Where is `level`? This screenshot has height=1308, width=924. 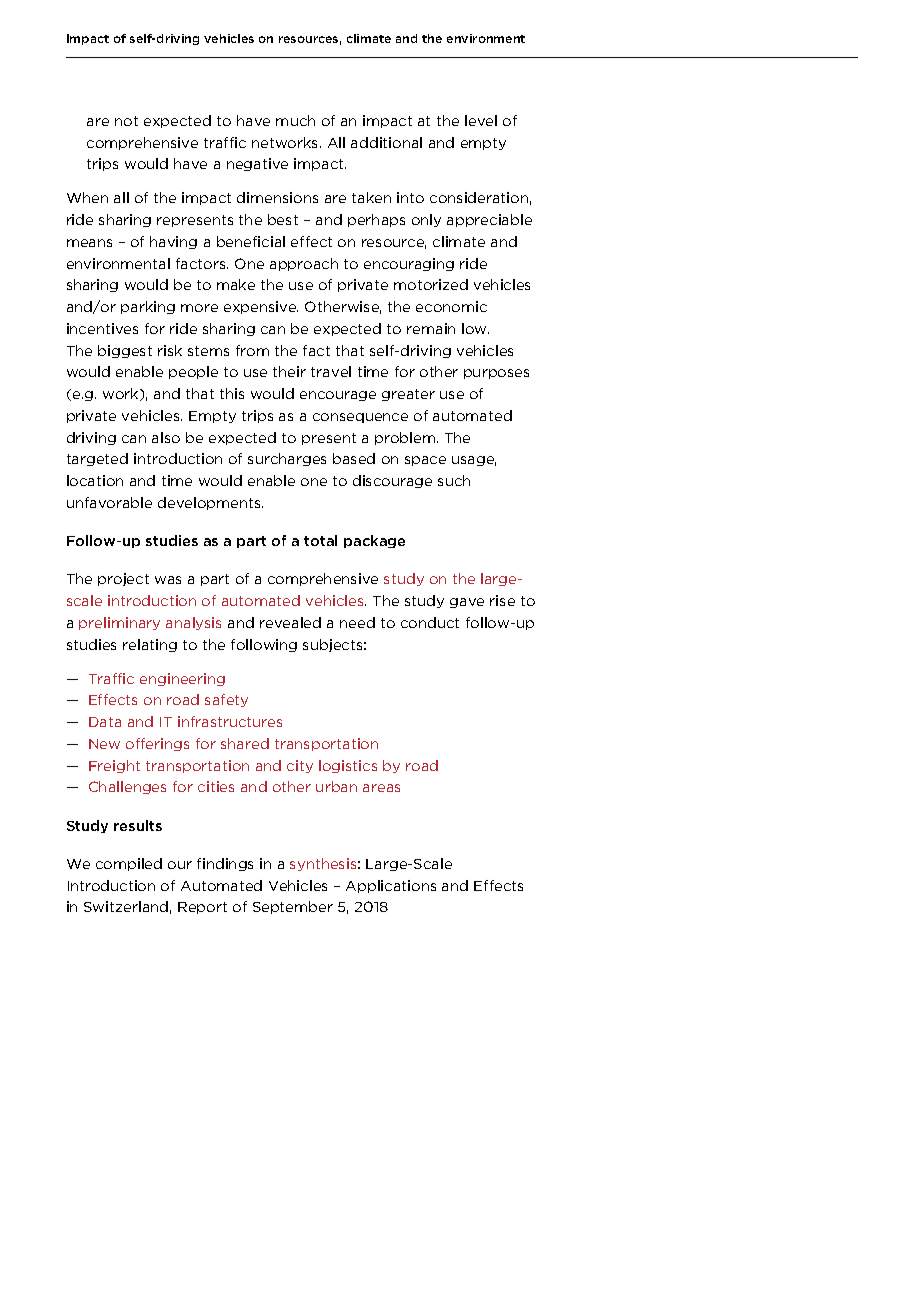
level is located at coordinates (481, 120).
